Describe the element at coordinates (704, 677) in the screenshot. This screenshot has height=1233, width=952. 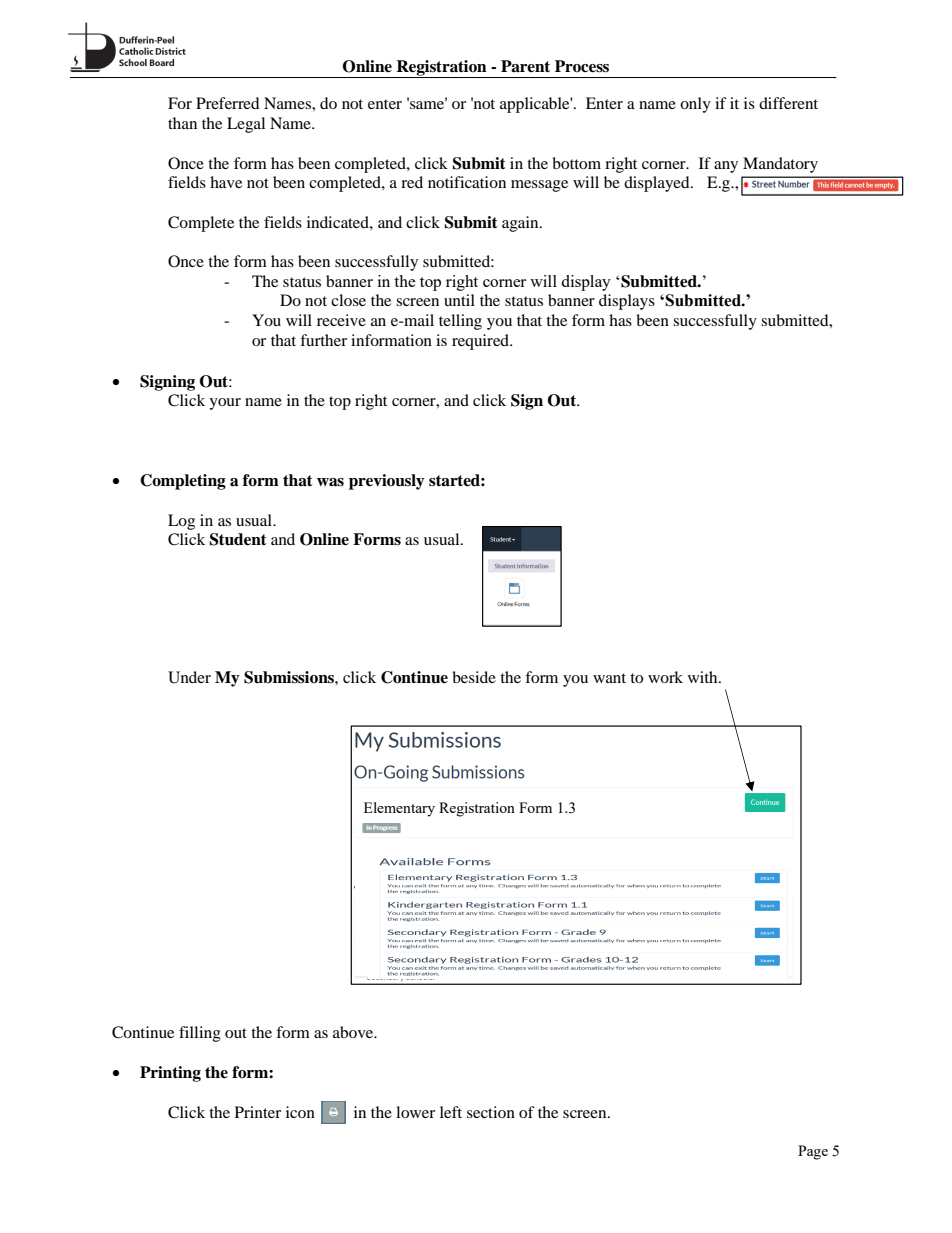
I see `with` at that location.
